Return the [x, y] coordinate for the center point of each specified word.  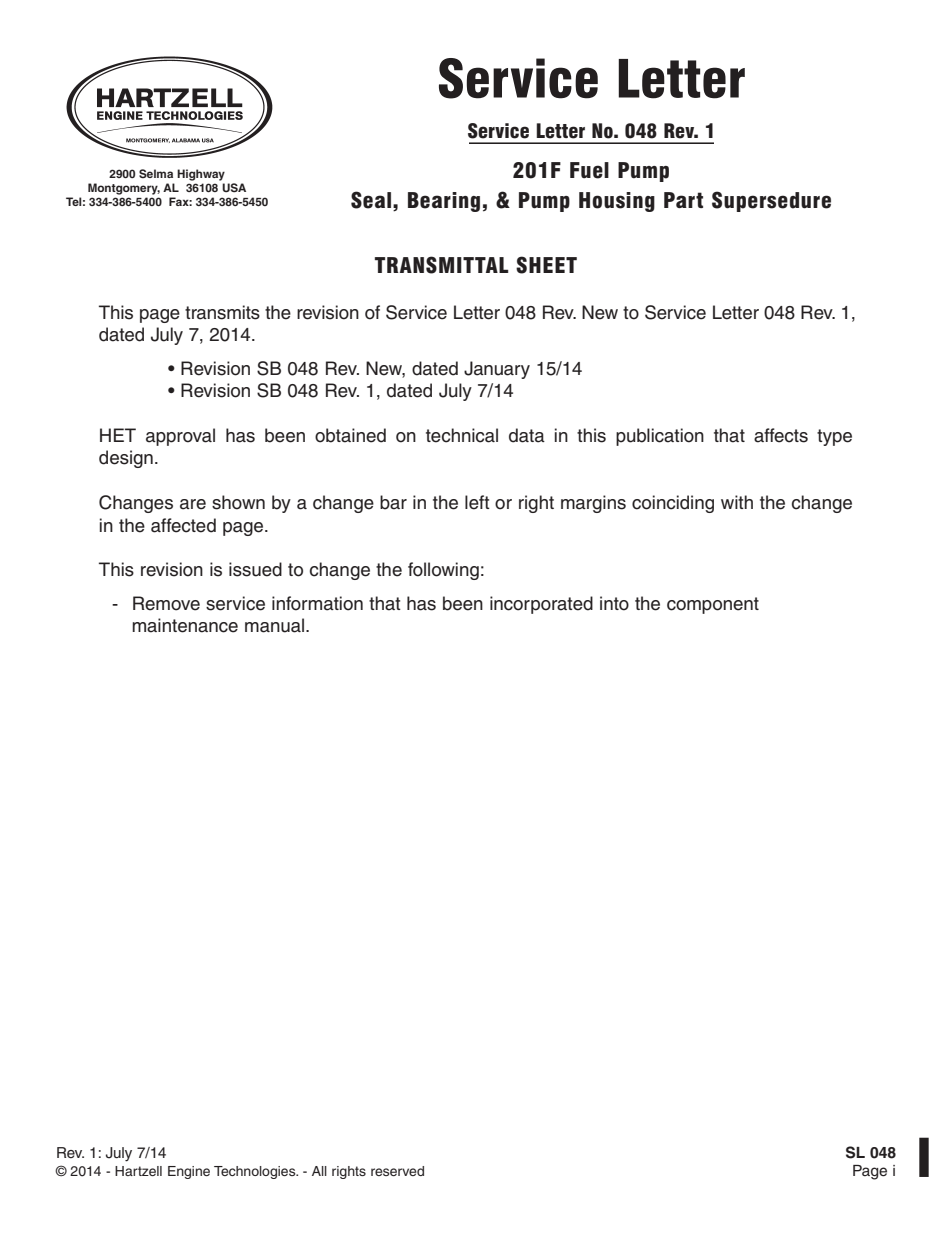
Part [683, 200]
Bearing [444, 202]
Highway [201, 175]
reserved [397, 1171]
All [319, 1171]
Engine [189, 1172]
